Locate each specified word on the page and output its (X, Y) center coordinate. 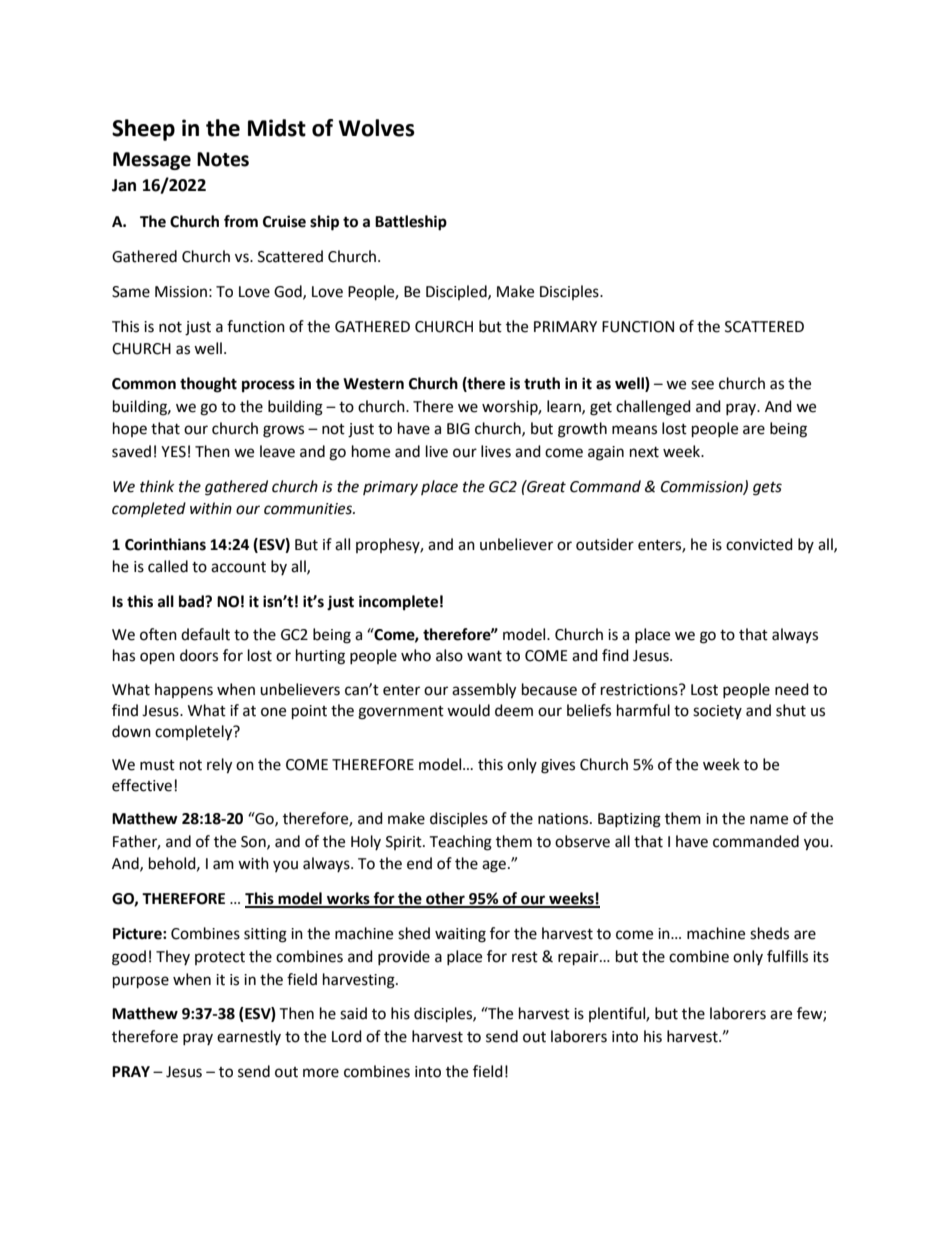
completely (195, 733)
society (717, 712)
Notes (223, 159)
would (468, 710)
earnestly (249, 1037)
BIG (458, 429)
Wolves (377, 128)
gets (767, 489)
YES (173, 452)
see (702, 385)
